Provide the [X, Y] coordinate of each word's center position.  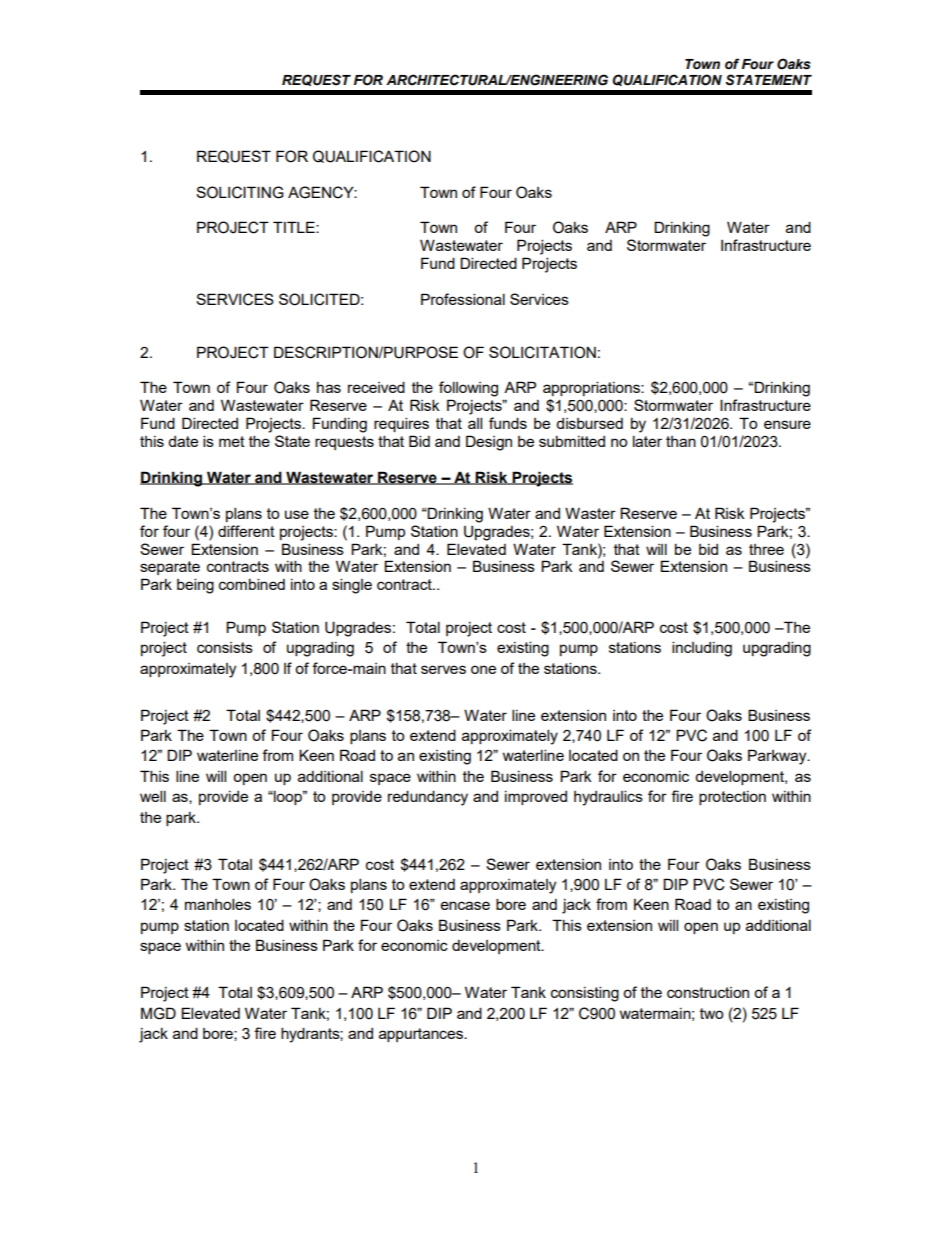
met [232, 441]
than [681, 441]
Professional [463, 299]
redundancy [428, 798]
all [475, 423]
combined [252, 584]
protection [732, 798]
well [153, 796]
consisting [585, 994]
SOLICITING [240, 192]
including [702, 649]
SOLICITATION [542, 352]
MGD [158, 1013]
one [483, 669]
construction [708, 992]
